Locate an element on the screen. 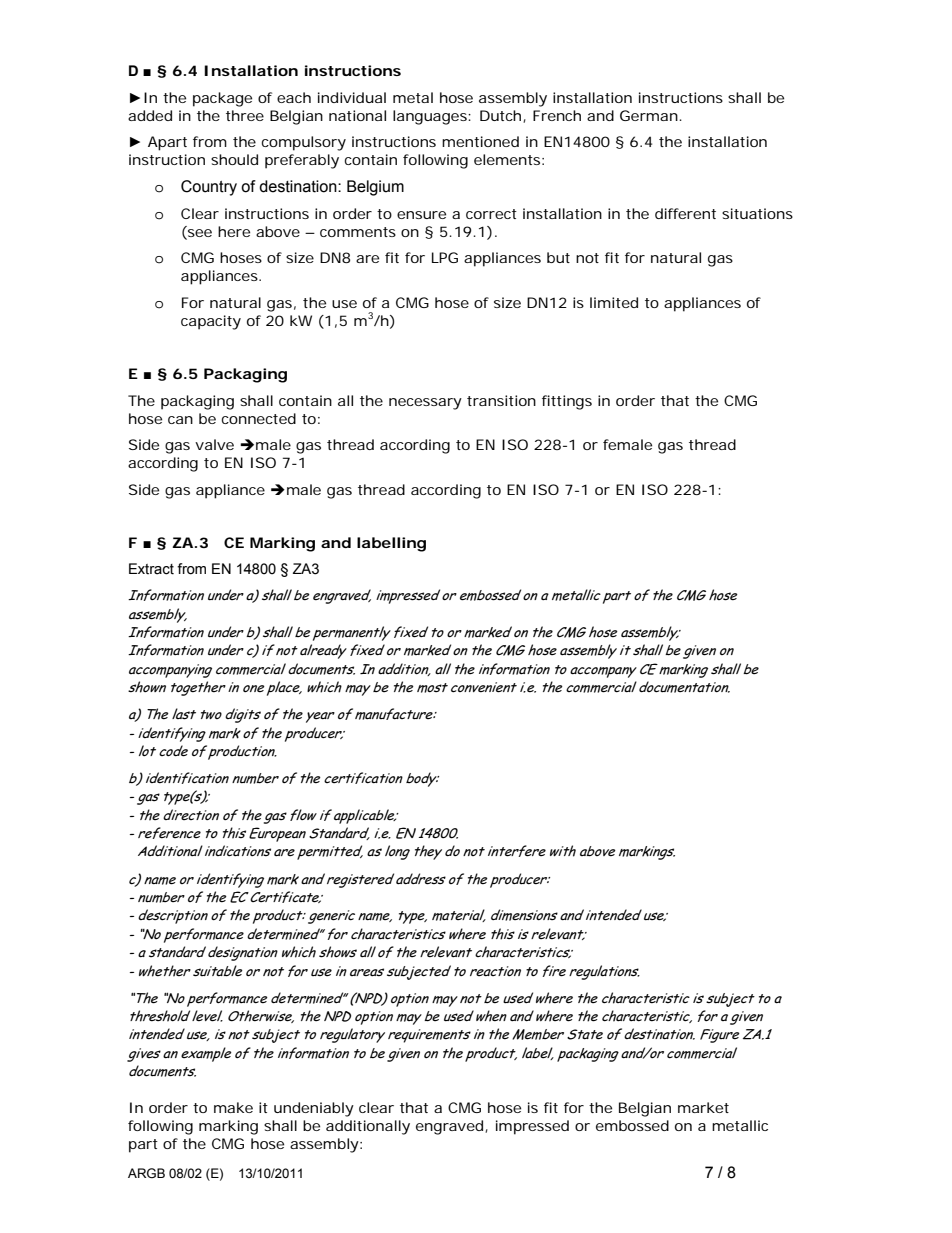  ARGB is located at coordinates (146, 1173).
